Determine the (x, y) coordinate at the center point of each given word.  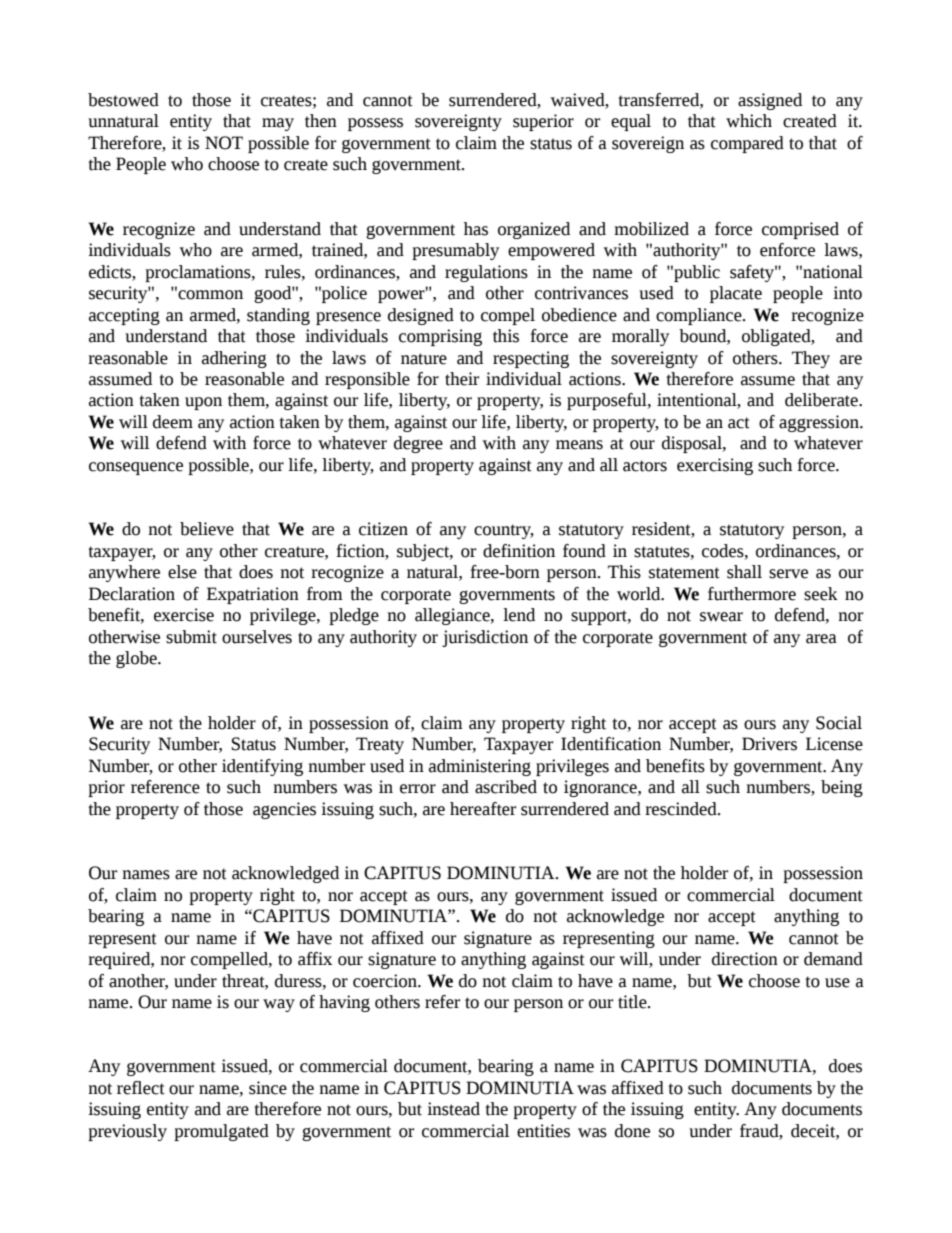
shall (744, 572)
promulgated (221, 1132)
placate (736, 294)
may (278, 124)
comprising (440, 337)
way (279, 1005)
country (504, 531)
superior (543, 122)
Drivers (769, 744)
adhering (234, 359)
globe (137, 659)
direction (745, 959)
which (749, 121)
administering (480, 767)
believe (207, 529)
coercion (386, 981)
